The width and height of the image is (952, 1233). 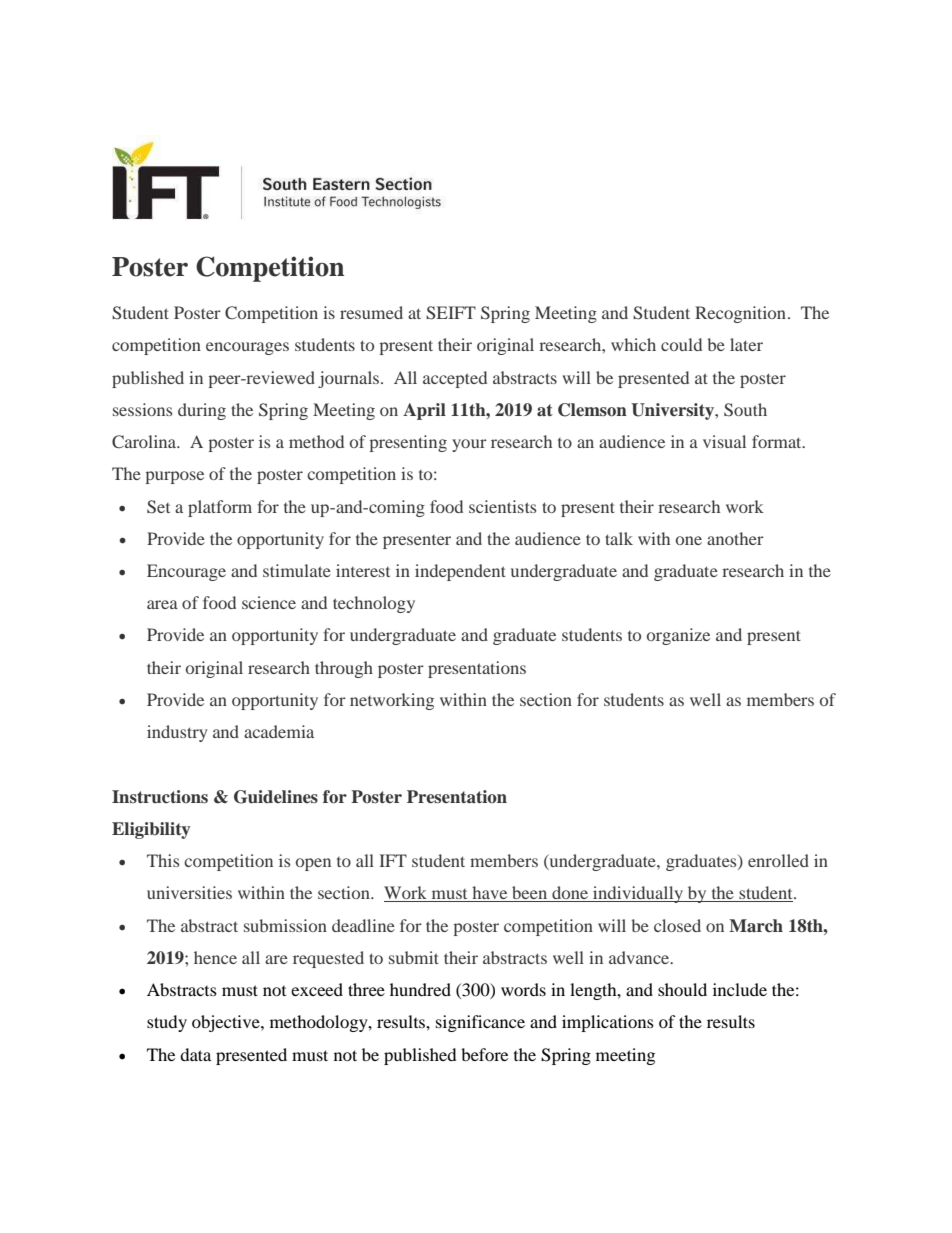 What do you see at coordinates (469, 445) in the image?
I see `your` at bounding box center [469, 445].
